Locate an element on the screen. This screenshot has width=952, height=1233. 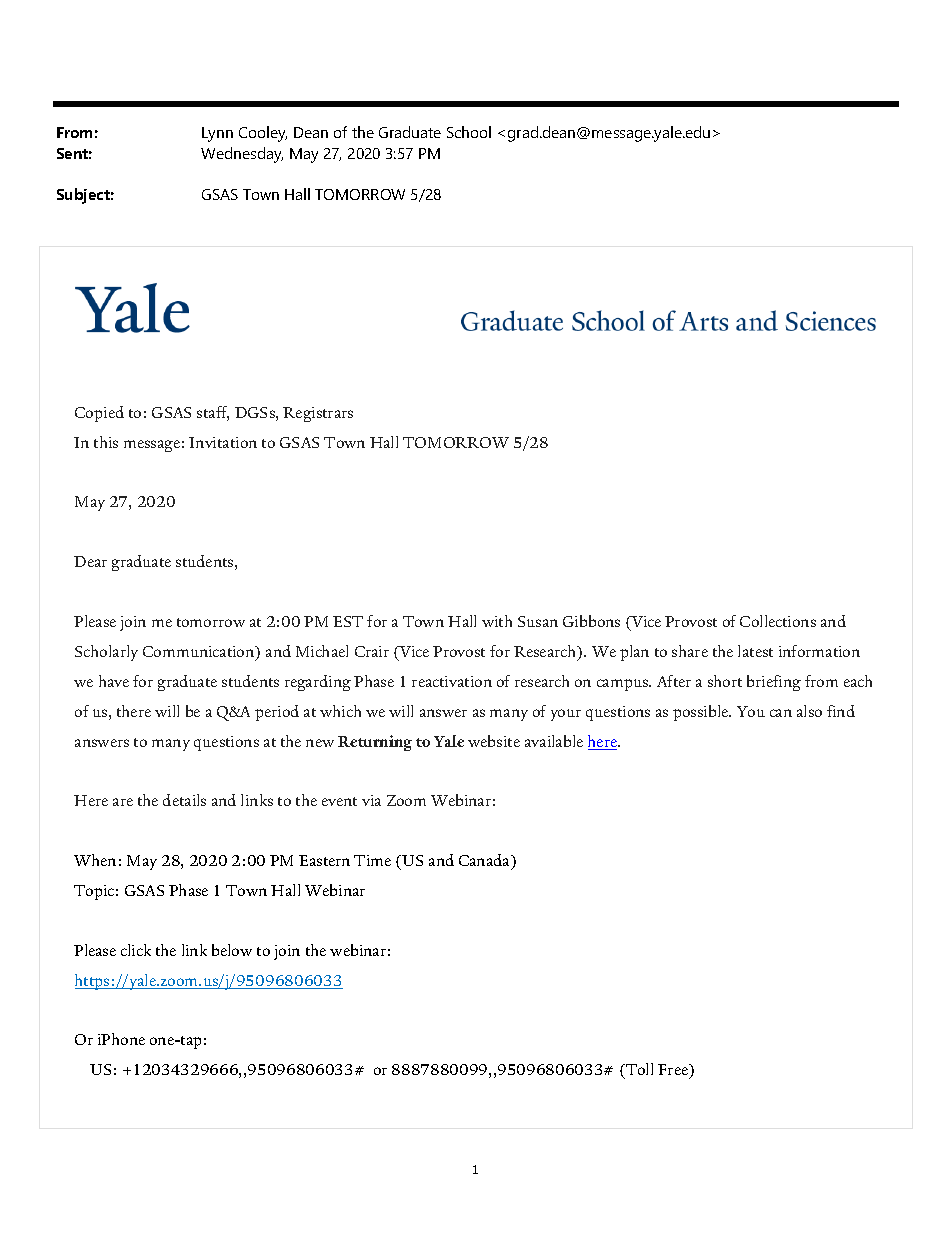
Wednesday is located at coordinates (242, 155).
